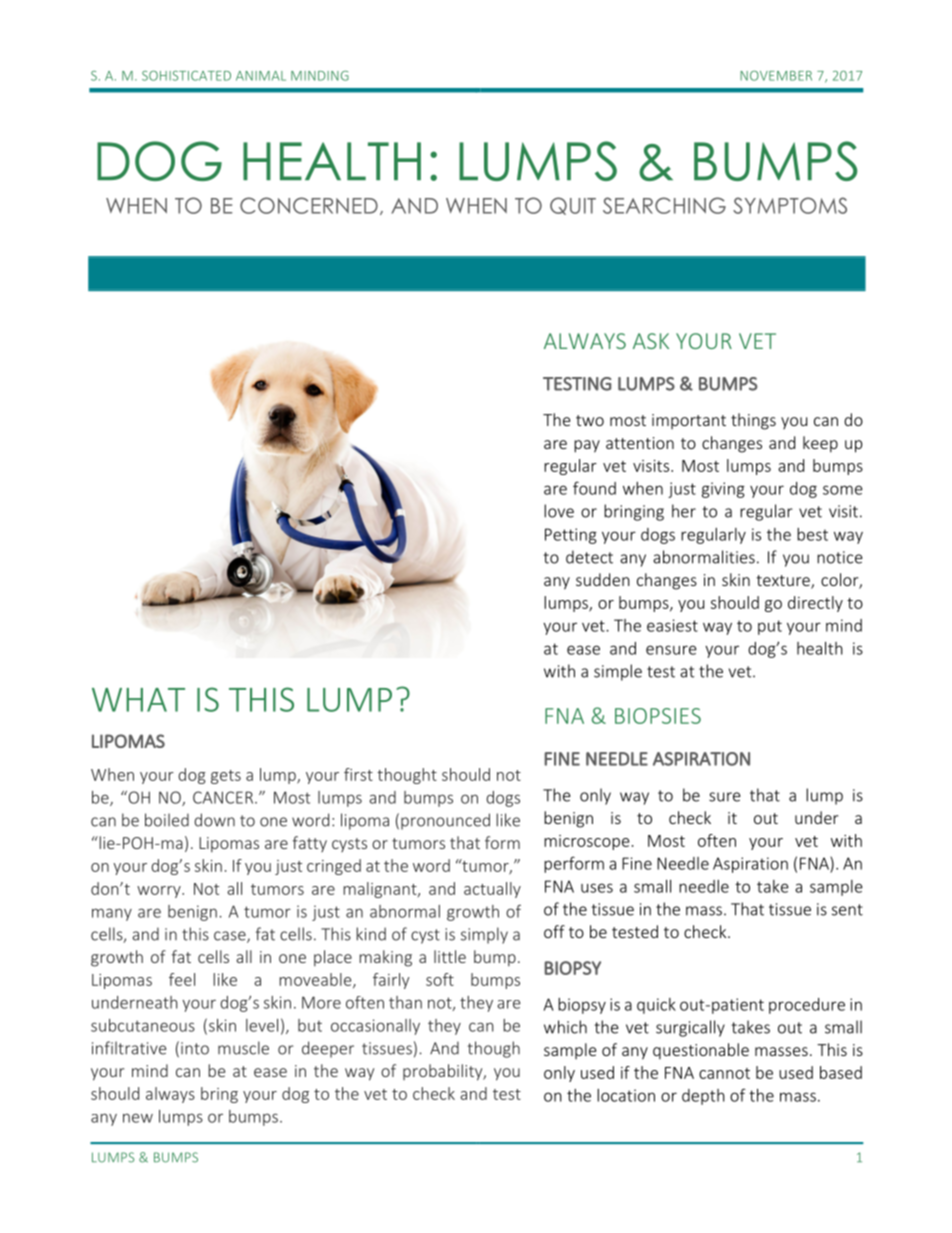 The width and height of the image is (952, 1233). Describe the element at coordinates (573, 206) in the image. I see `QUIT` at that location.
